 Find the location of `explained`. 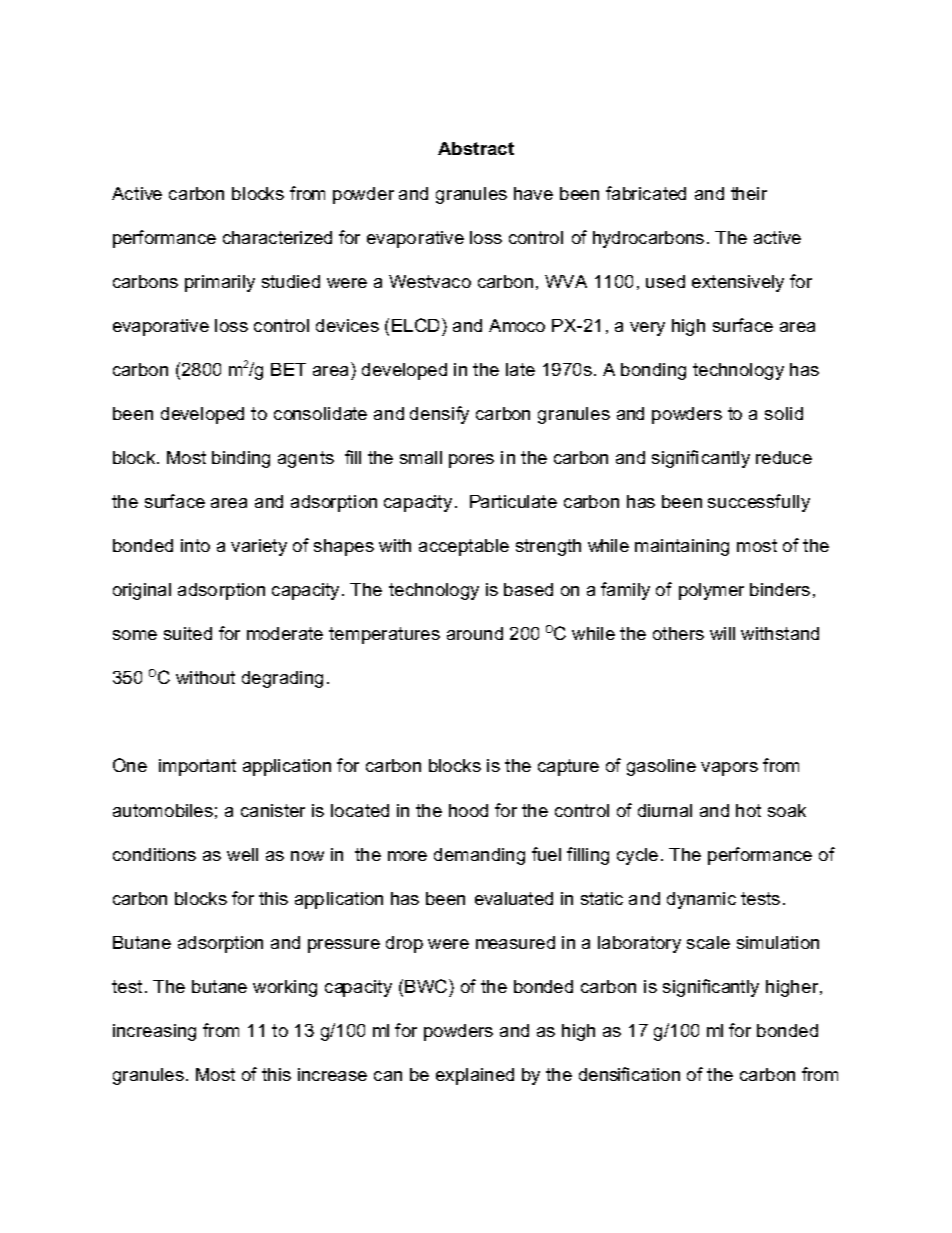

explained is located at coordinates (475, 1076).
